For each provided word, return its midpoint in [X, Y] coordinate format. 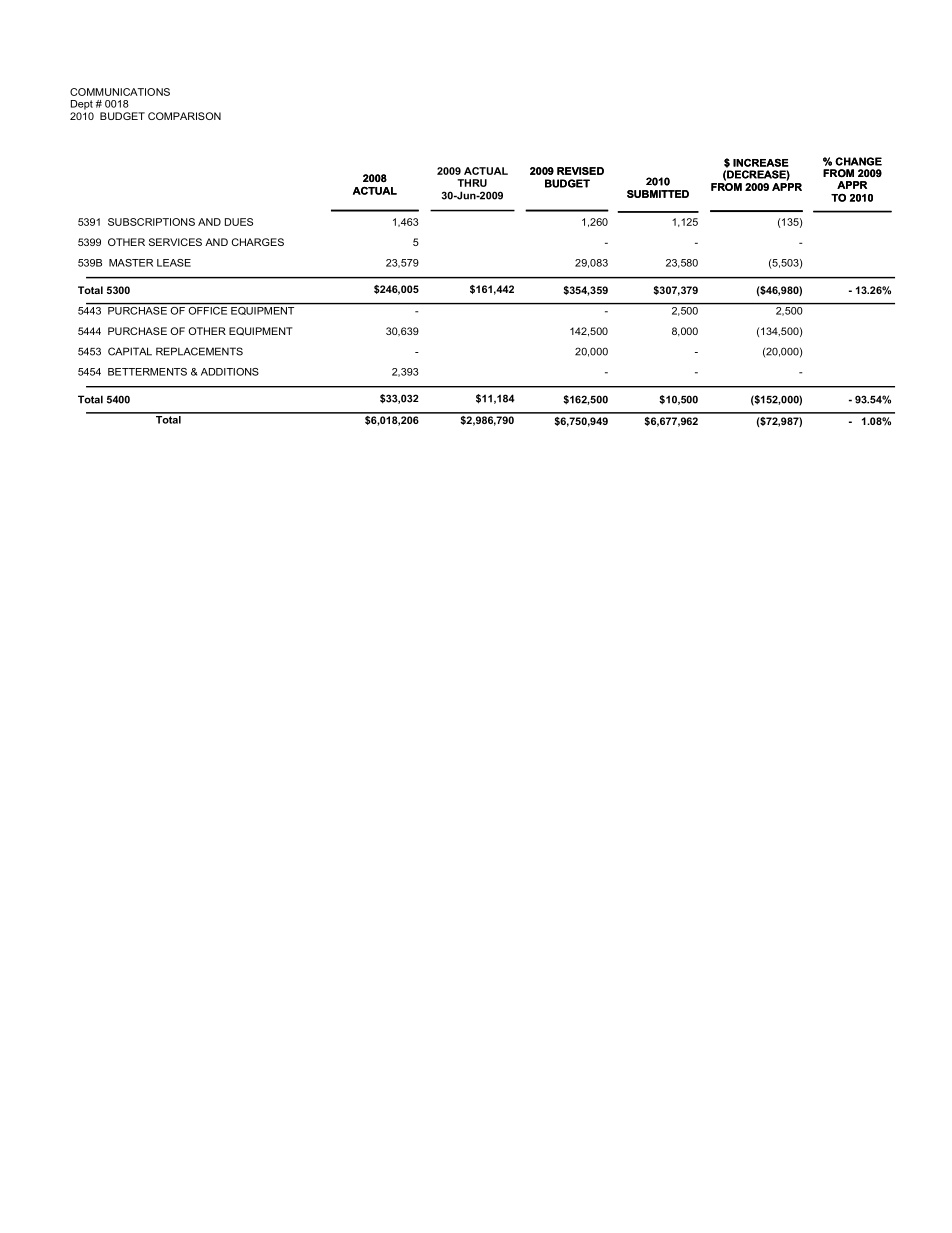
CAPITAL [130, 351]
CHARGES [258, 242]
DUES [239, 222]
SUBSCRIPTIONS [151, 222]
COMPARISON [184, 116]
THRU [472, 183]
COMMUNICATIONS [120, 92]
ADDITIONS [230, 372]
